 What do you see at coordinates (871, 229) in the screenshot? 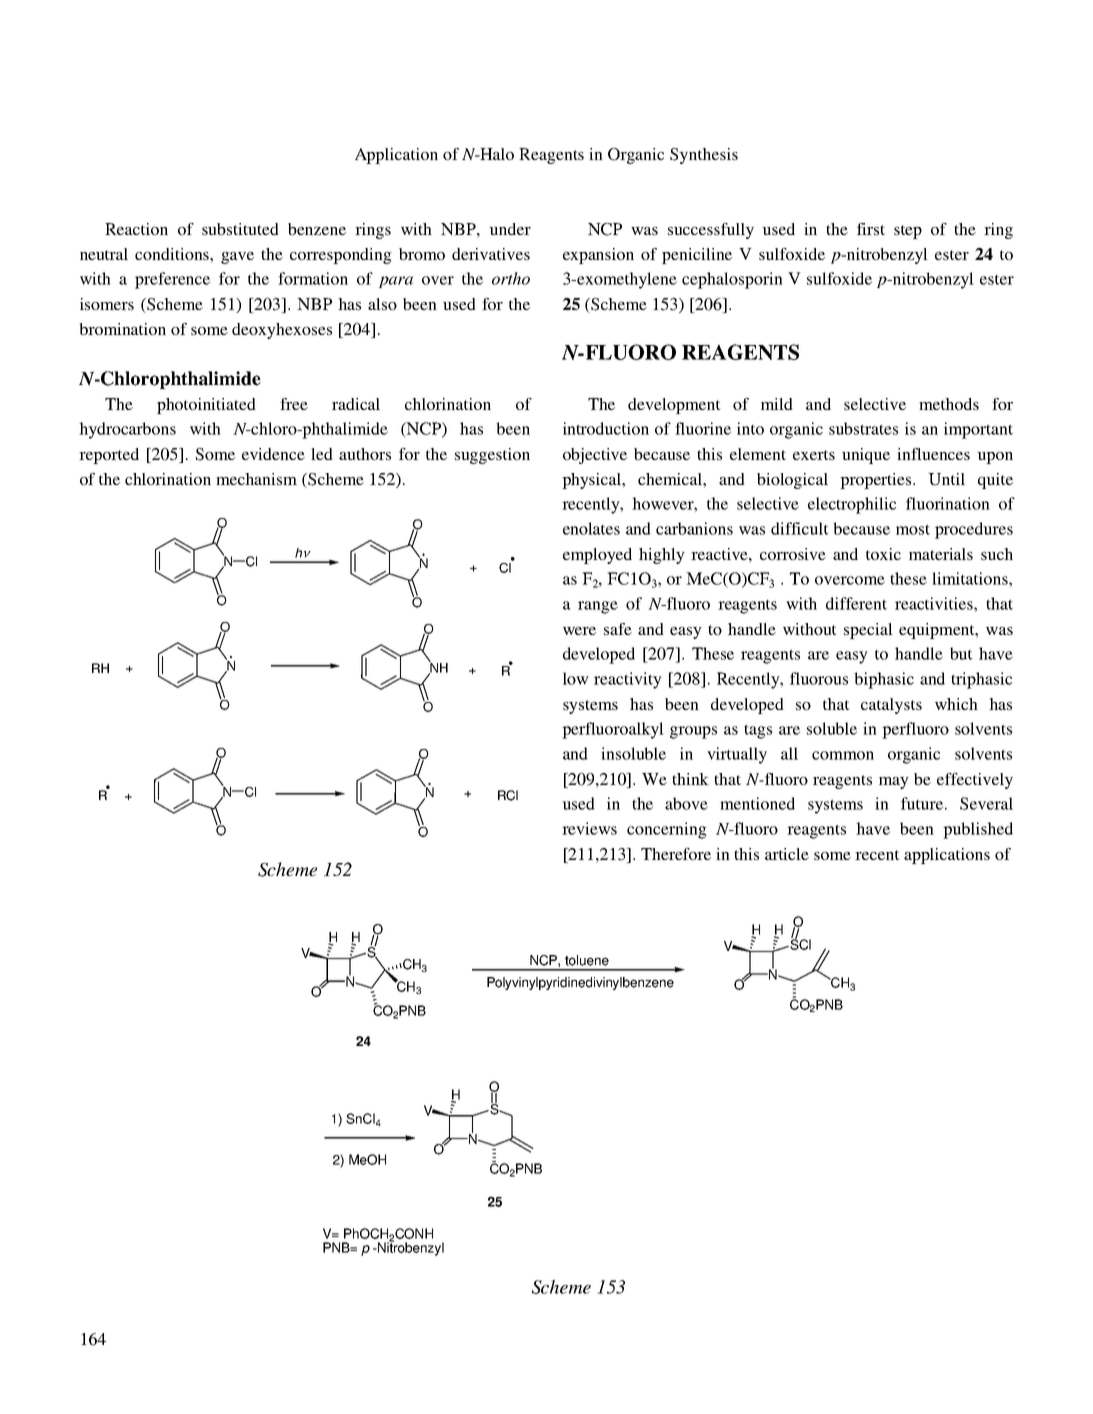
I see `first` at bounding box center [871, 229].
